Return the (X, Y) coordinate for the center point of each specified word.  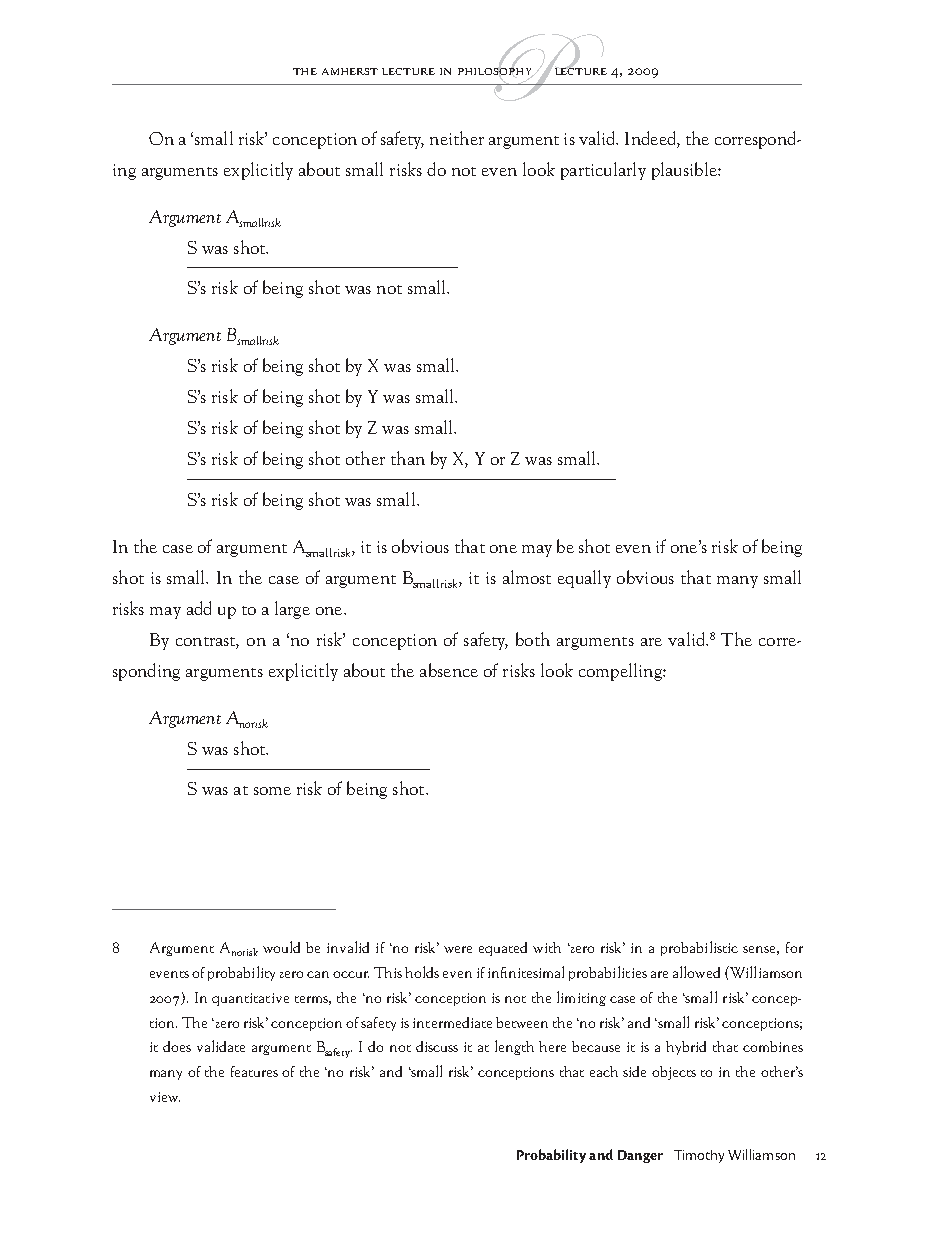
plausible (685, 171)
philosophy (496, 72)
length (514, 1047)
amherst (350, 71)
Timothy (699, 1156)
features (254, 1071)
